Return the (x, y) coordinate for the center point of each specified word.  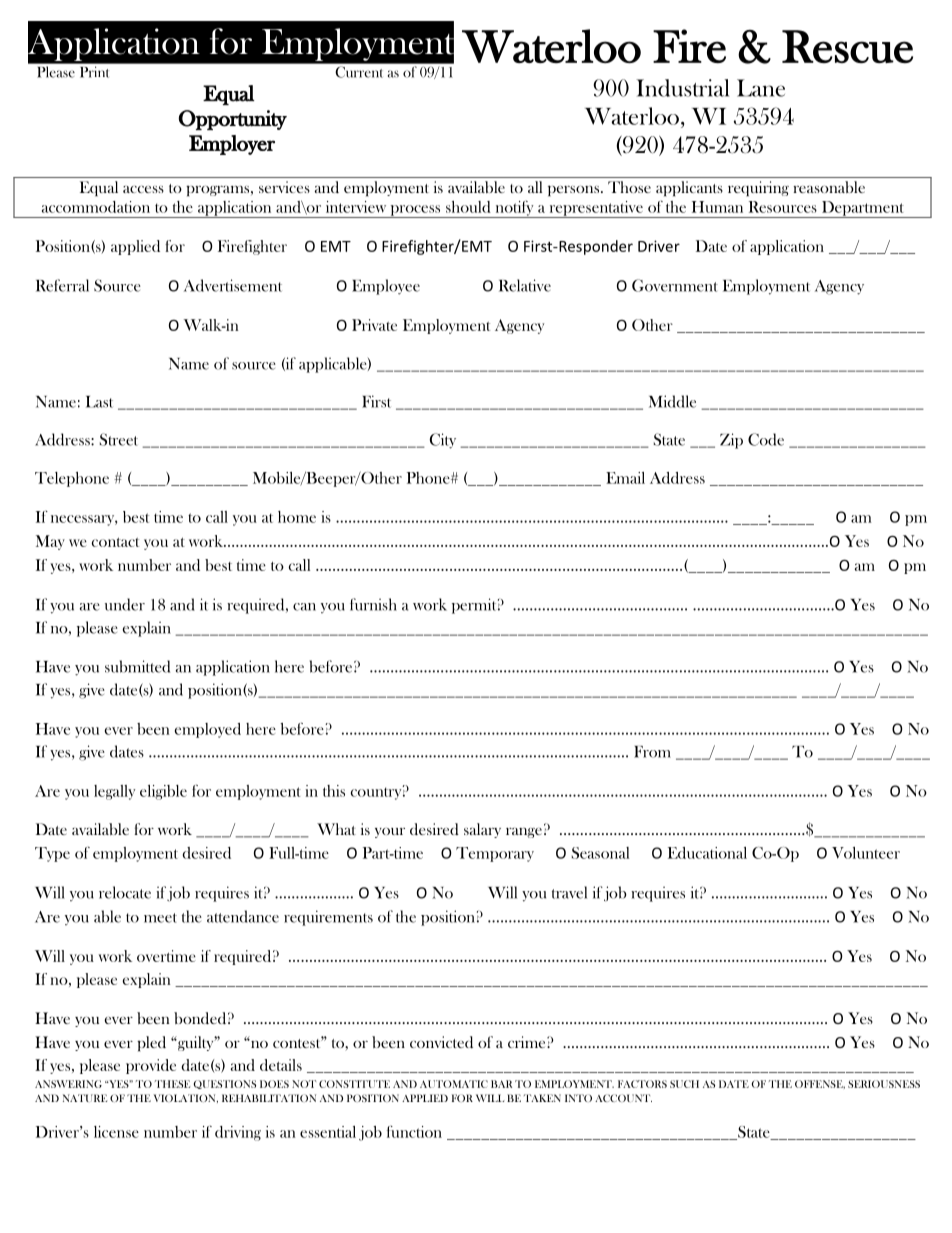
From (652, 752)
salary (482, 830)
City (443, 441)
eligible (163, 792)
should (468, 207)
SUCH (684, 1084)
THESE (172, 1084)
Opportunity (232, 120)
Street (119, 439)
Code (766, 439)
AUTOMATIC (454, 1084)
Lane (761, 88)
